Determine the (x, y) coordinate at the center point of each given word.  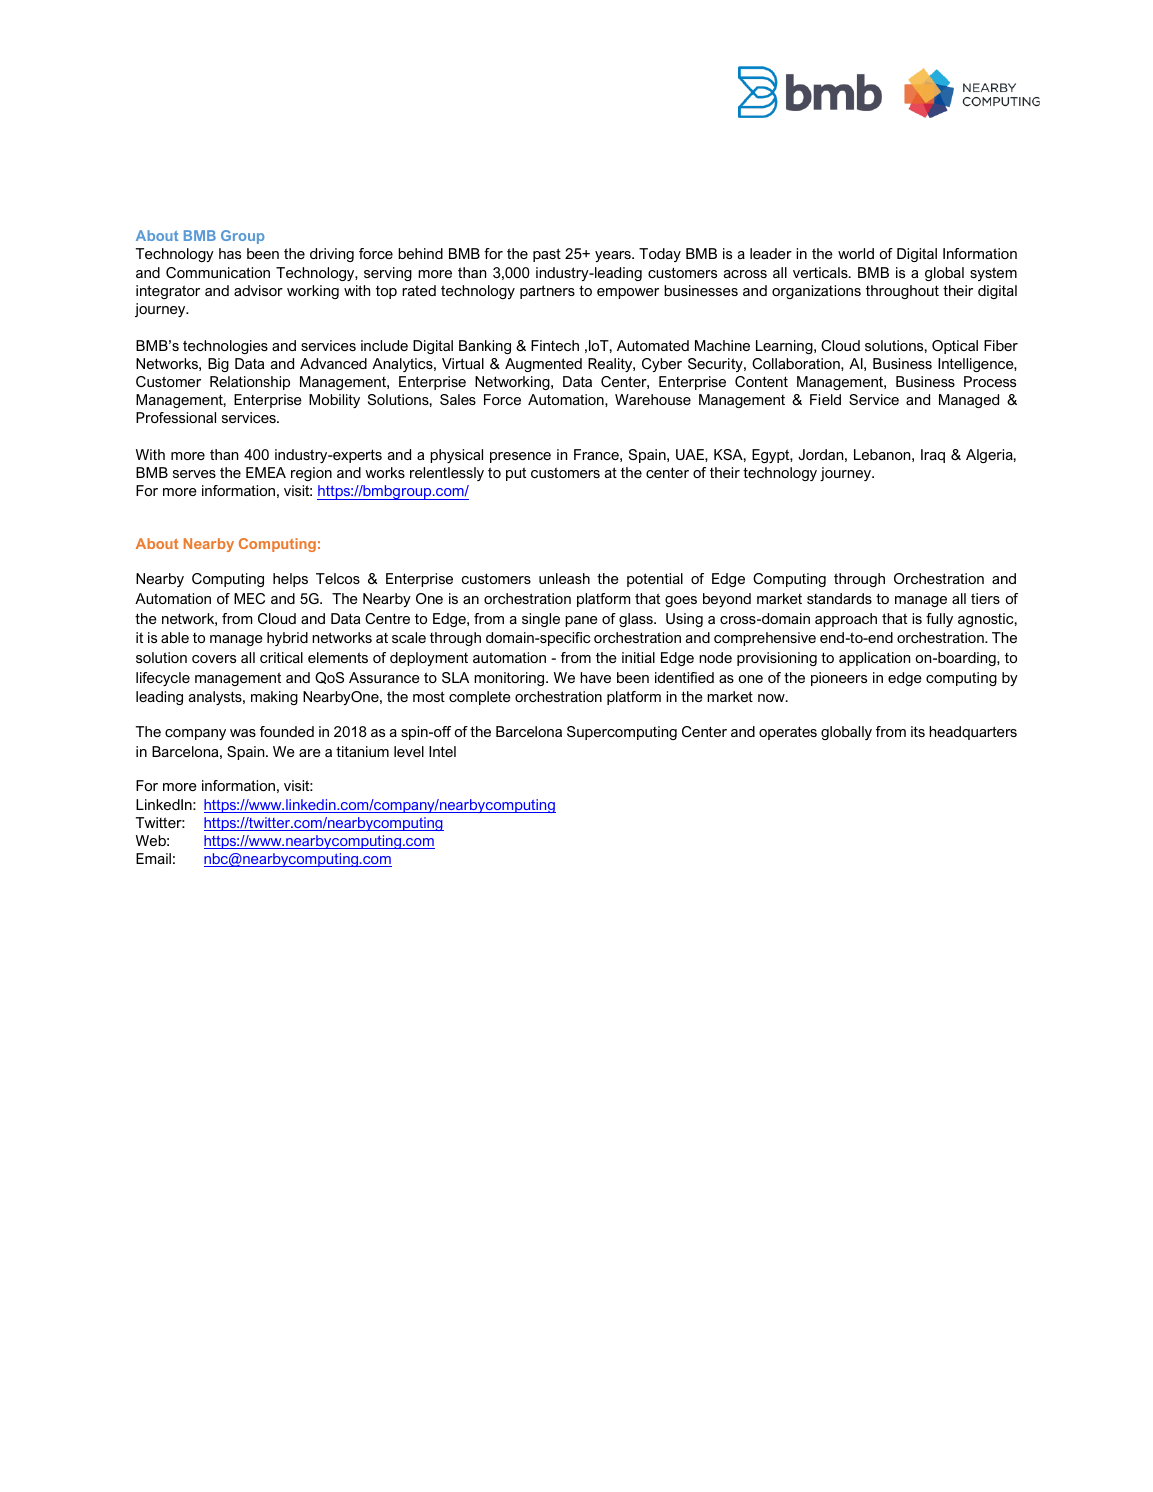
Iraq (933, 456)
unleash (564, 578)
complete (480, 698)
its (918, 731)
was (243, 733)
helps (290, 580)
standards (839, 598)
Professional (176, 417)
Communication (218, 272)
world (856, 253)
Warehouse (653, 399)
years (614, 256)
